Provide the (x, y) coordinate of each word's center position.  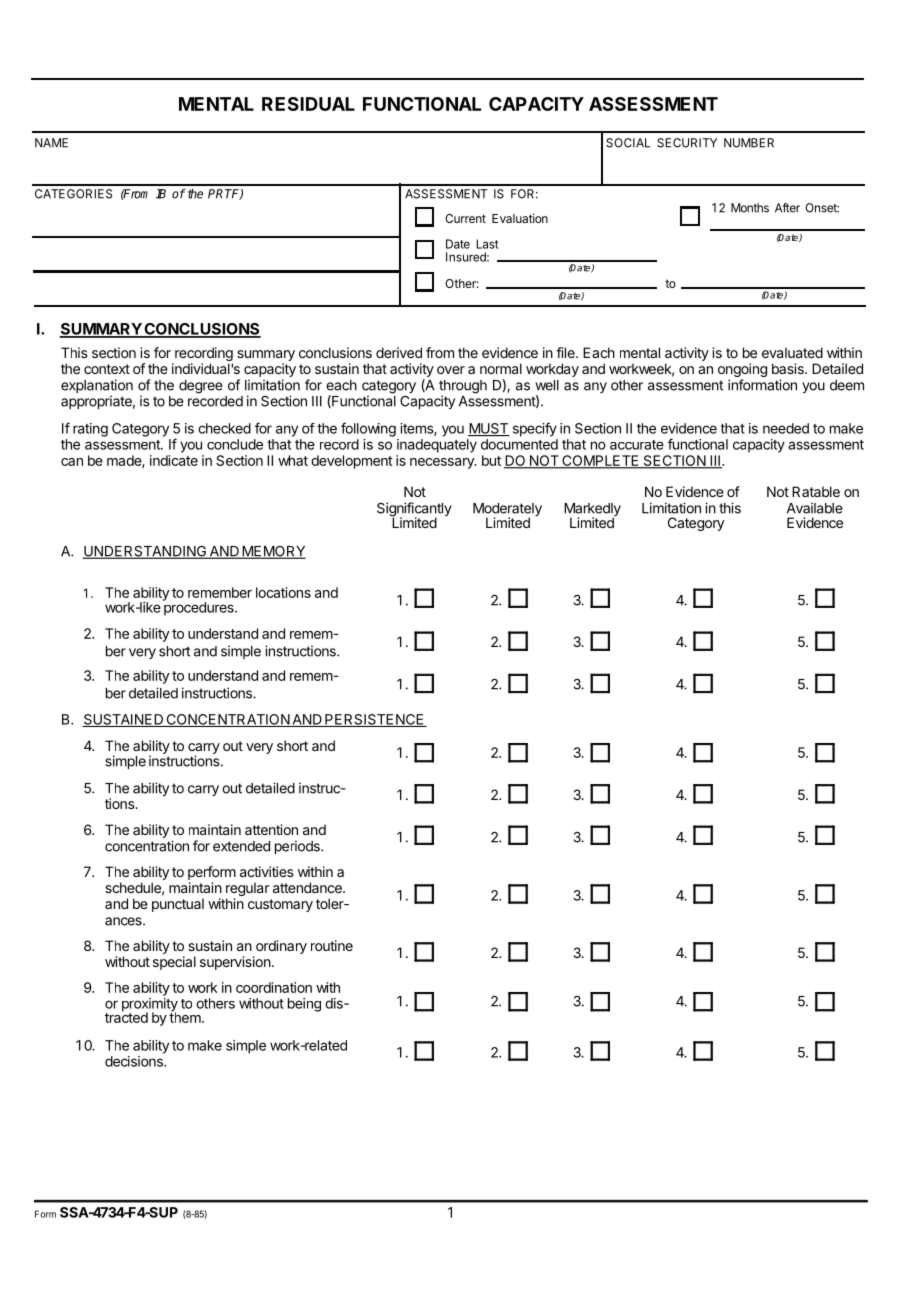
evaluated (792, 352)
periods (298, 847)
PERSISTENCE (374, 720)
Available (815, 508)
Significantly (414, 510)
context (107, 369)
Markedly (592, 511)
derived (399, 352)
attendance (308, 887)
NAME (51, 143)
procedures (199, 608)
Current (465, 218)
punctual (178, 905)
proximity (150, 1006)
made (125, 461)
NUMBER (749, 143)
